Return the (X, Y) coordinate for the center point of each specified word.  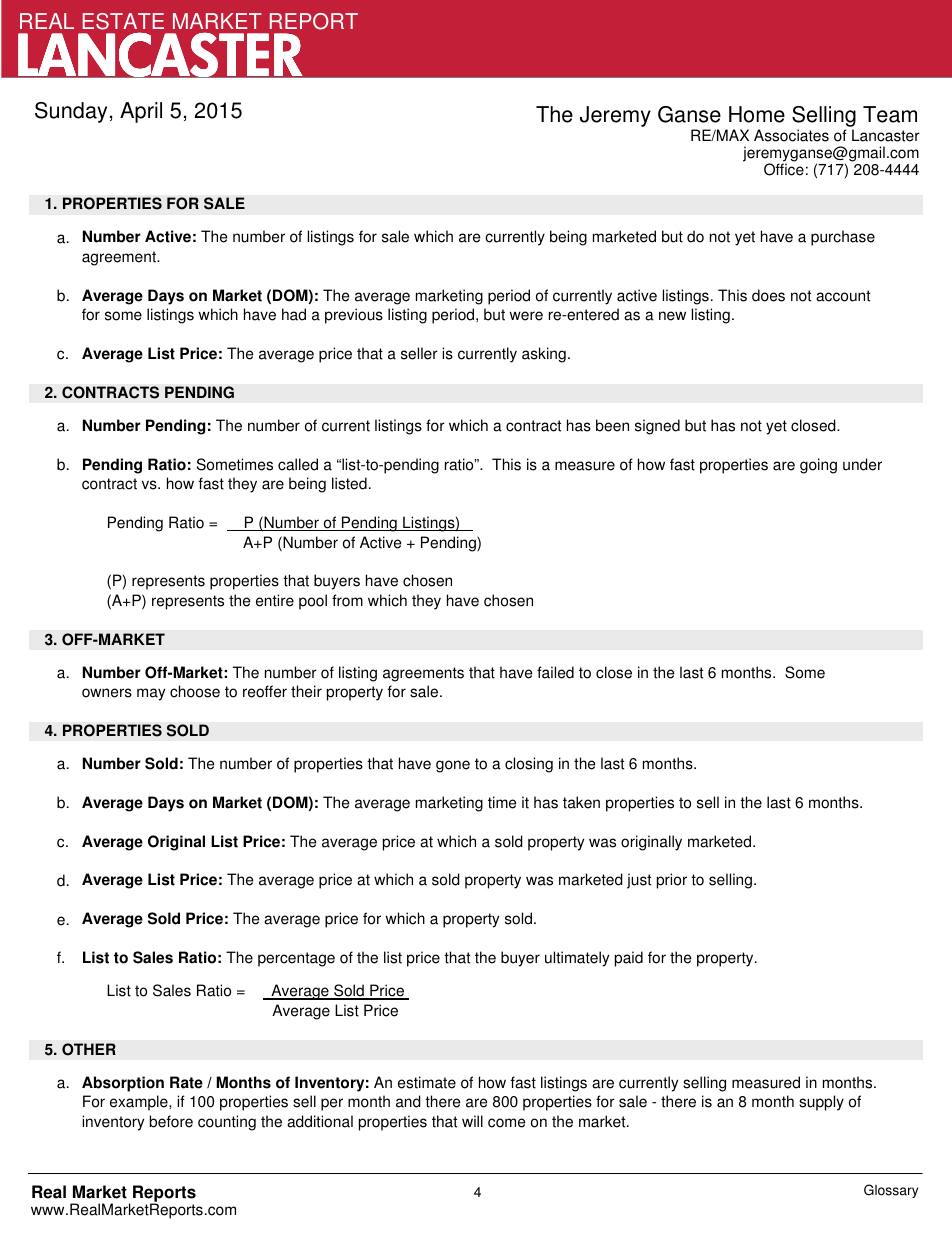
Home (757, 114)
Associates (791, 135)
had (294, 314)
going (818, 466)
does (768, 295)
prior (672, 881)
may (151, 694)
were (526, 316)
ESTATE (123, 23)
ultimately (577, 959)
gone (453, 766)
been (612, 425)
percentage (296, 959)
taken (581, 802)
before (171, 1121)
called (298, 464)
